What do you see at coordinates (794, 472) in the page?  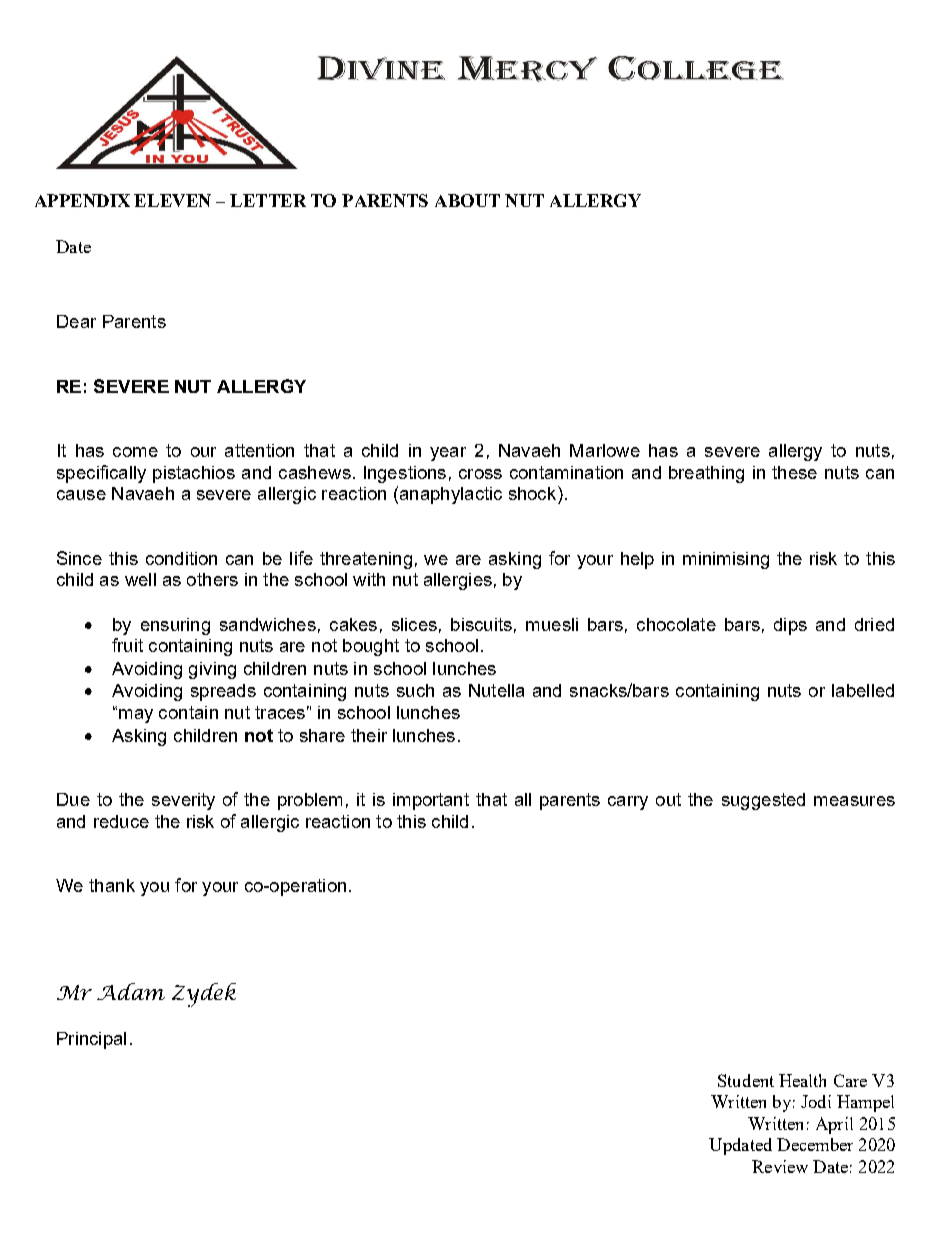 I see `these` at bounding box center [794, 472].
